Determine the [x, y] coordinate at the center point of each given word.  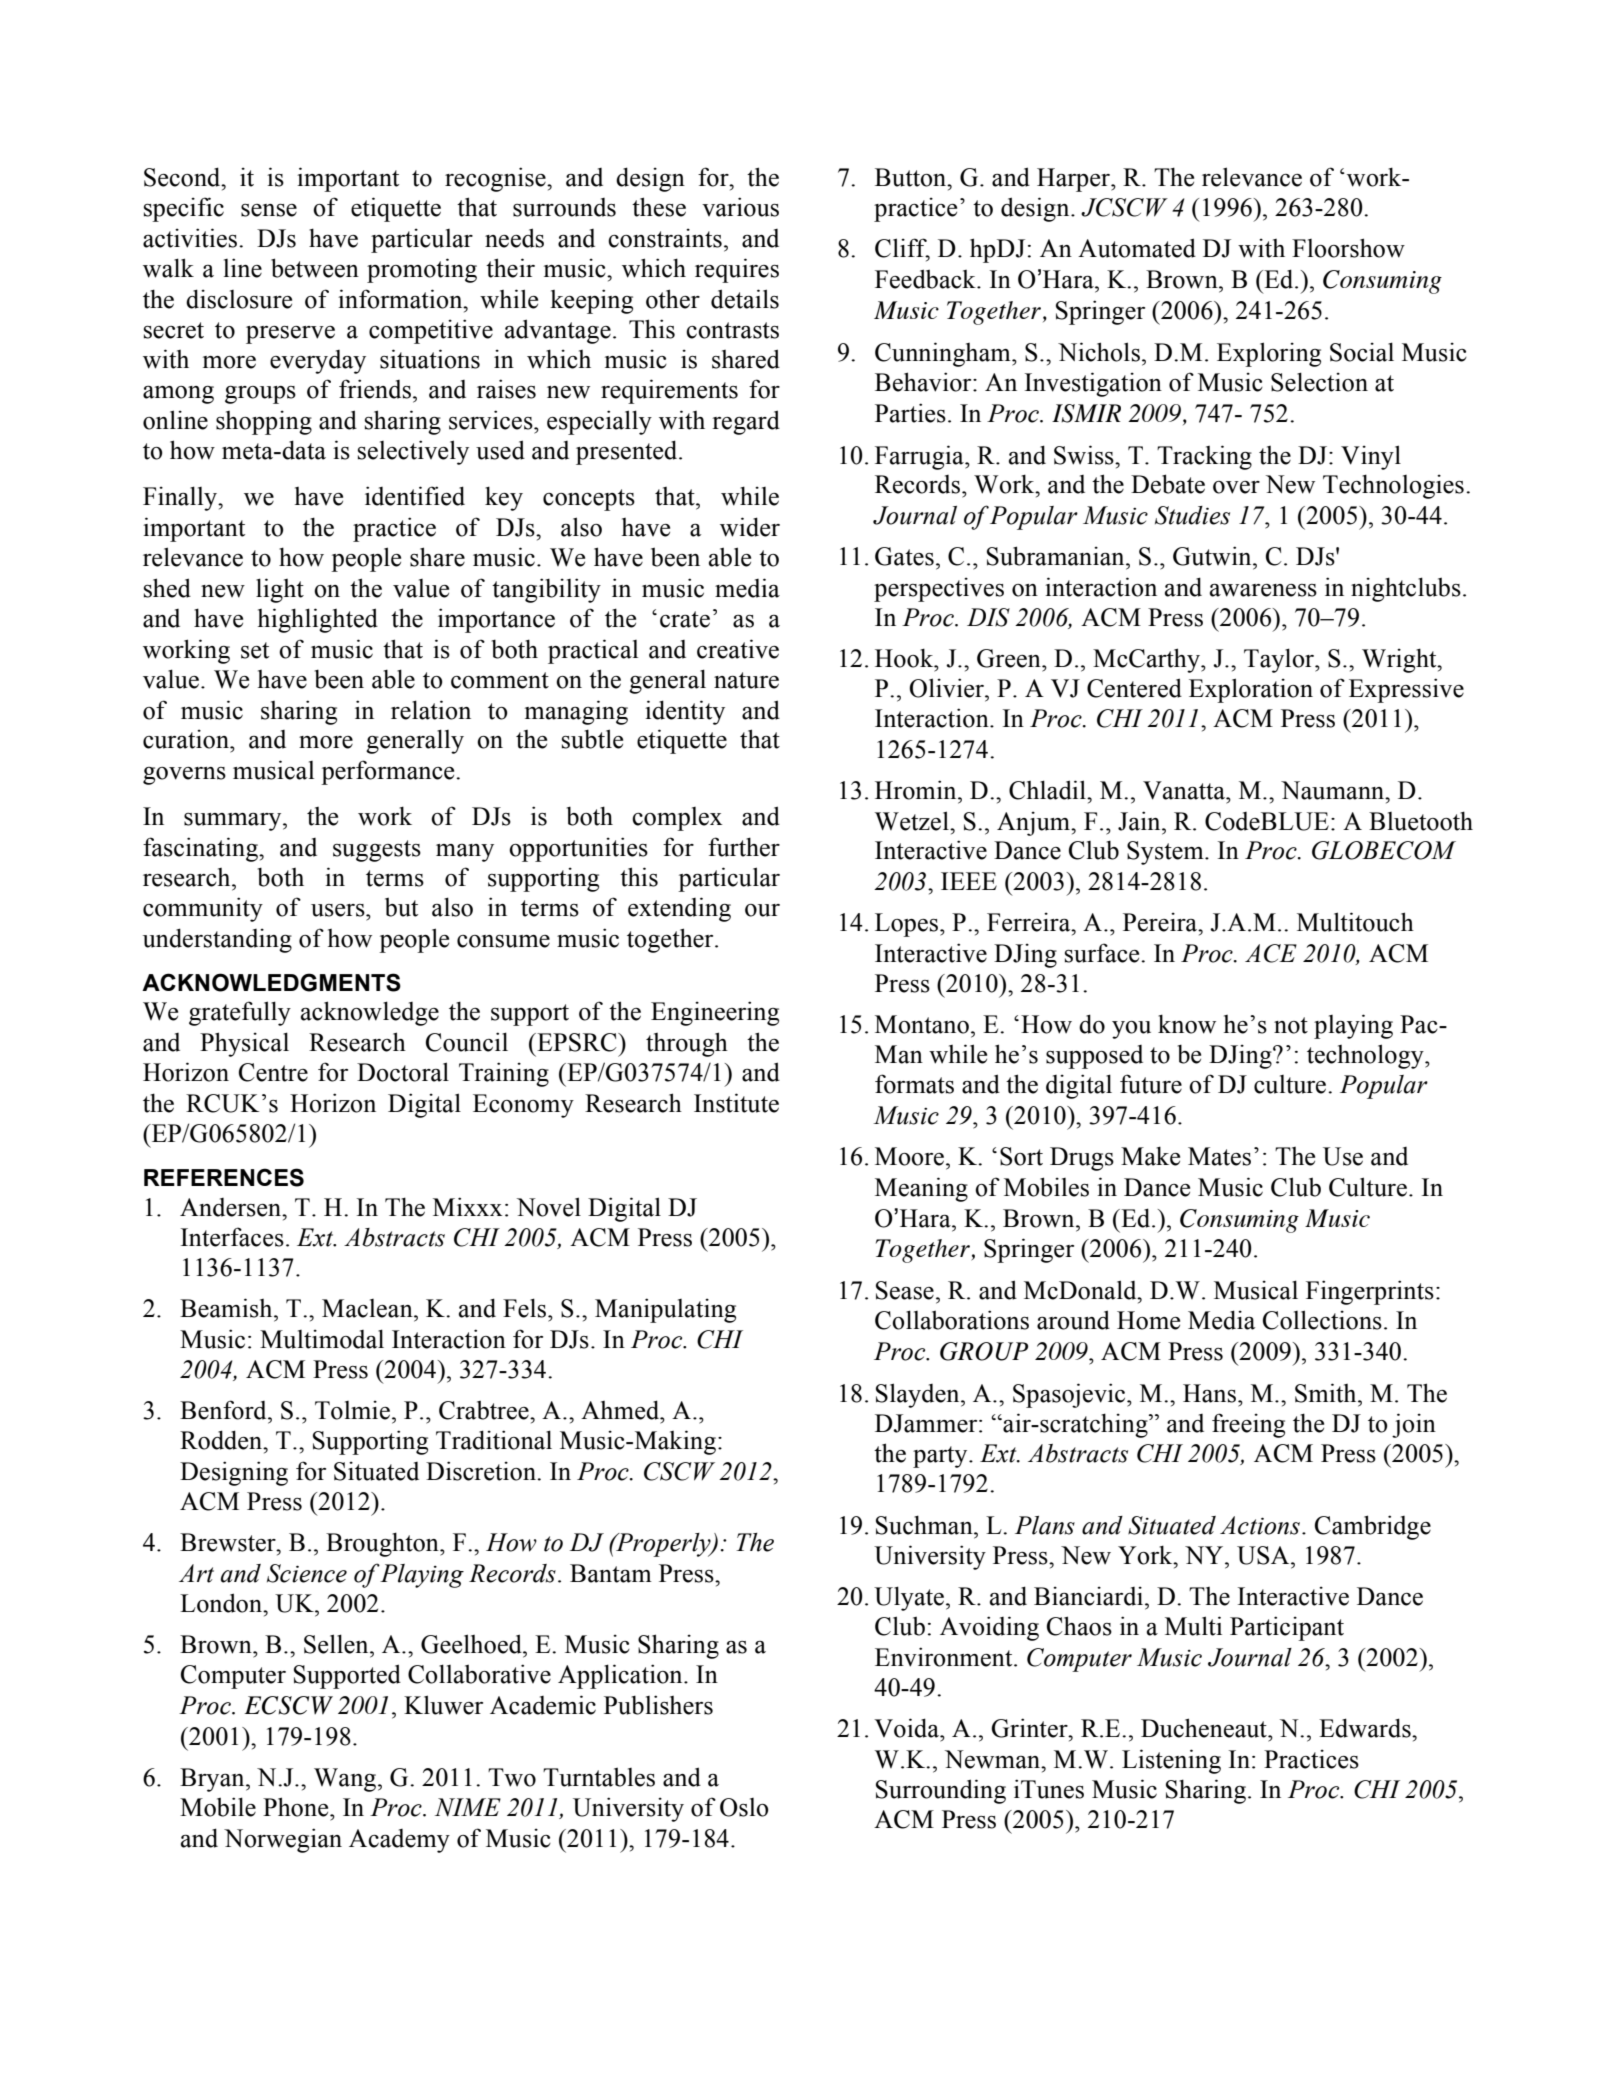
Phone [297, 1807]
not [1291, 1025]
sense [269, 210]
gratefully [240, 1013]
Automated [1137, 248]
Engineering [715, 1013]
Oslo [744, 1807]
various [740, 207]
